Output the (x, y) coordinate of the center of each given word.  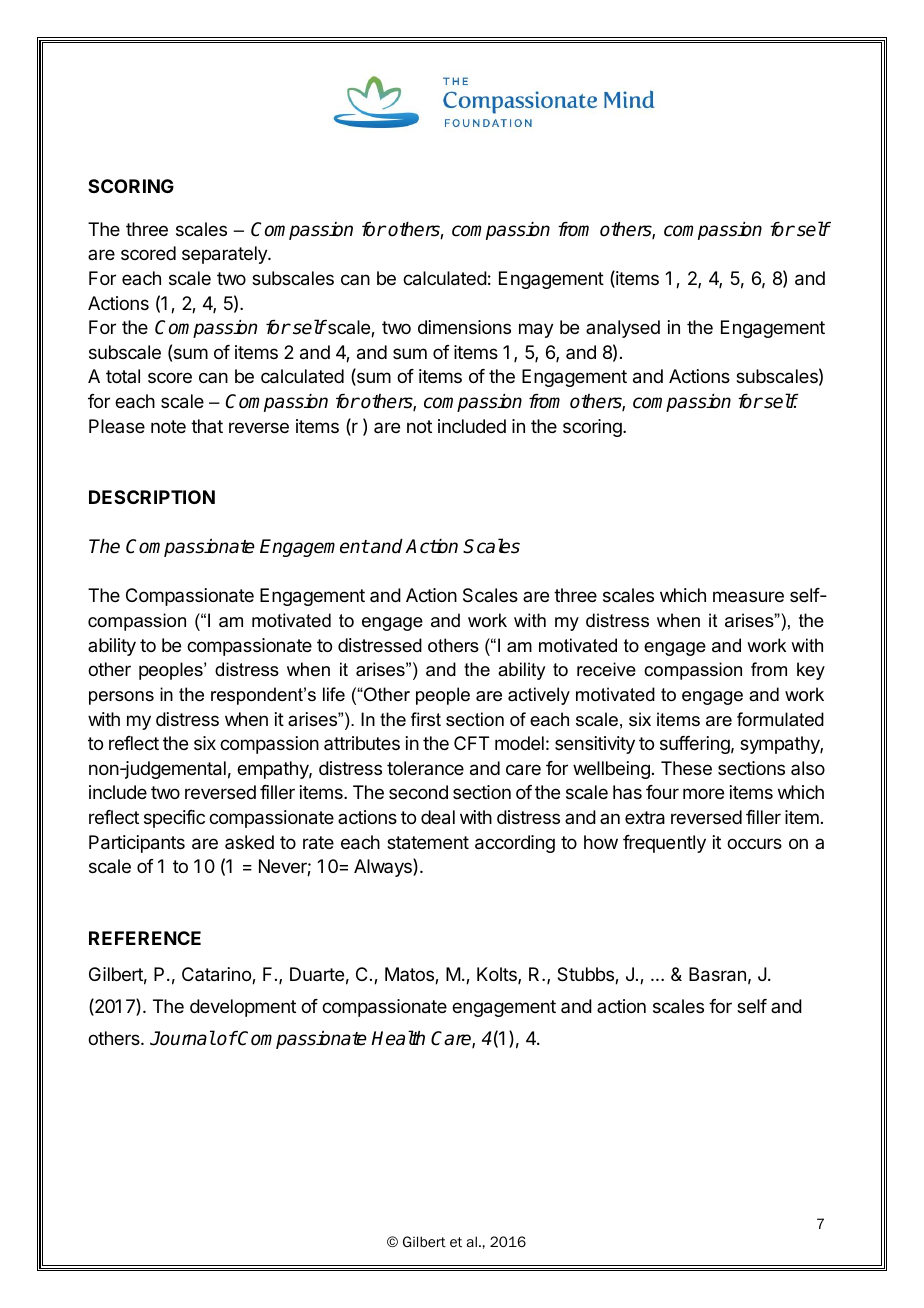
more (703, 793)
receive (606, 669)
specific (174, 819)
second (418, 792)
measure (748, 596)
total (123, 376)
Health (398, 1038)
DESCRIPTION (152, 497)
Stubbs (586, 975)
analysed (623, 329)
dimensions (464, 327)
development (243, 1008)
